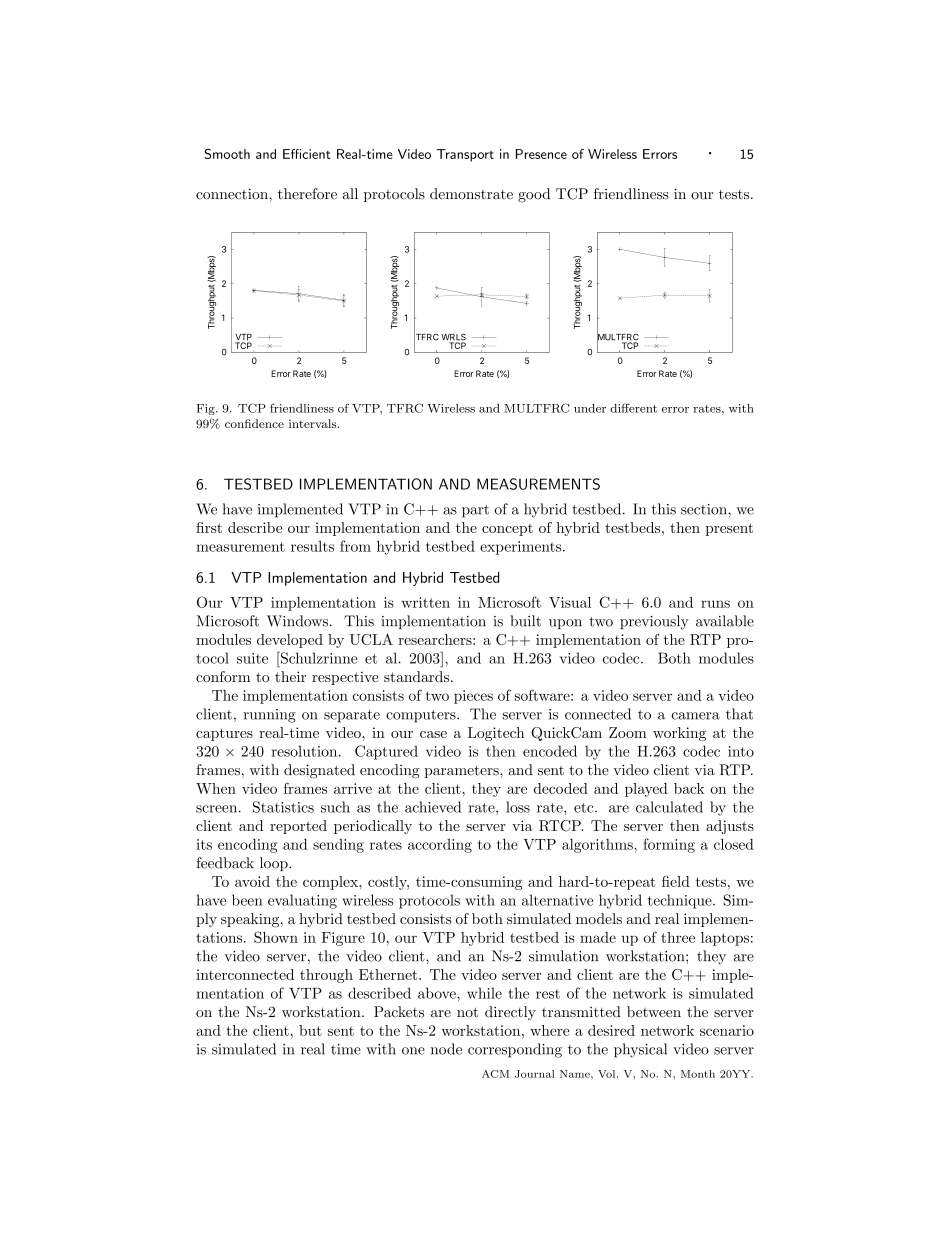 This screenshot has height=1233, width=952. Describe the element at coordinates (462, 771) in the screenshot. I see `parameters` at that location.
